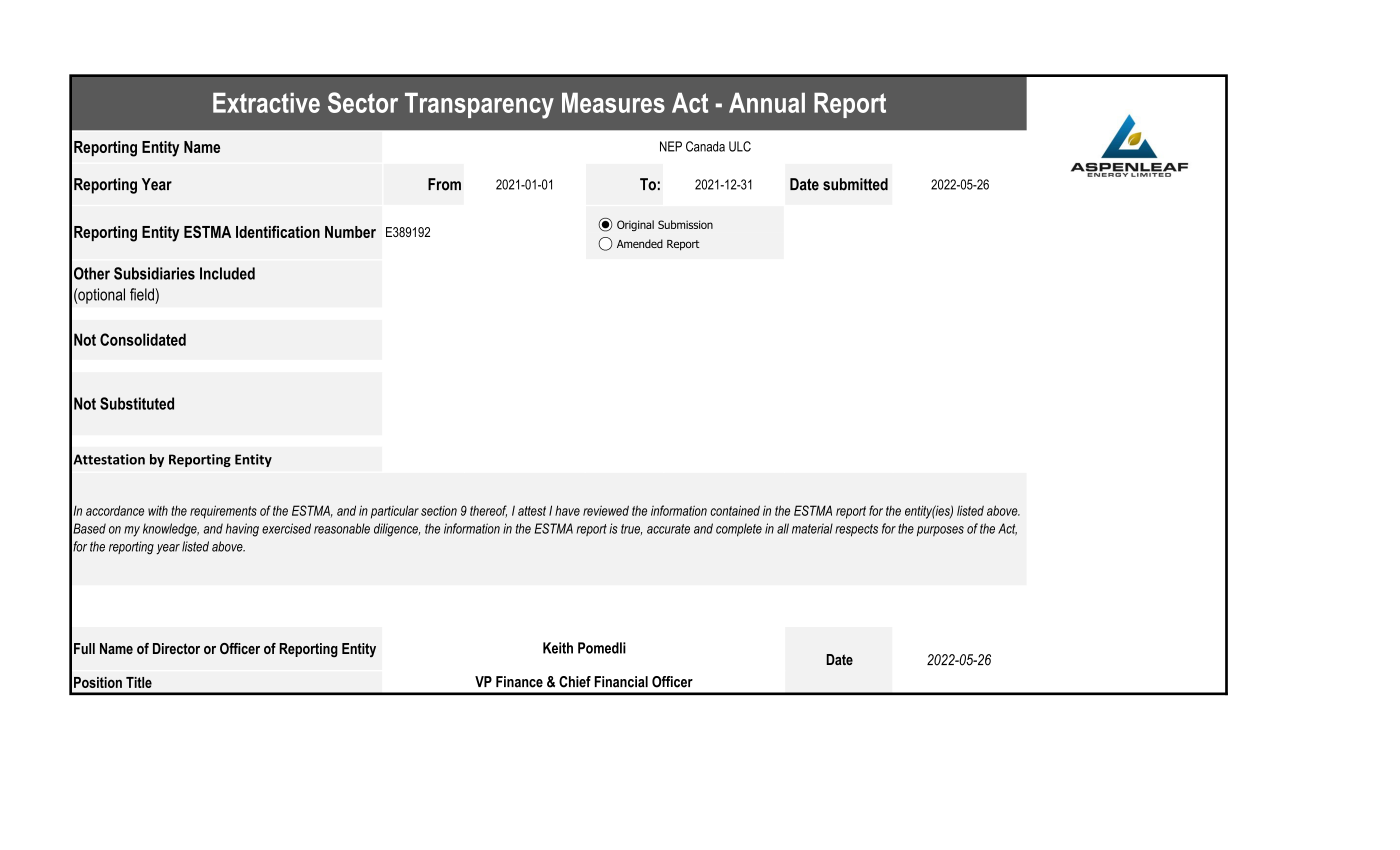 This image has width=1400, height=850. Describe the element at coordinates (767, 102) in the image. I see `Annual` at that location.
